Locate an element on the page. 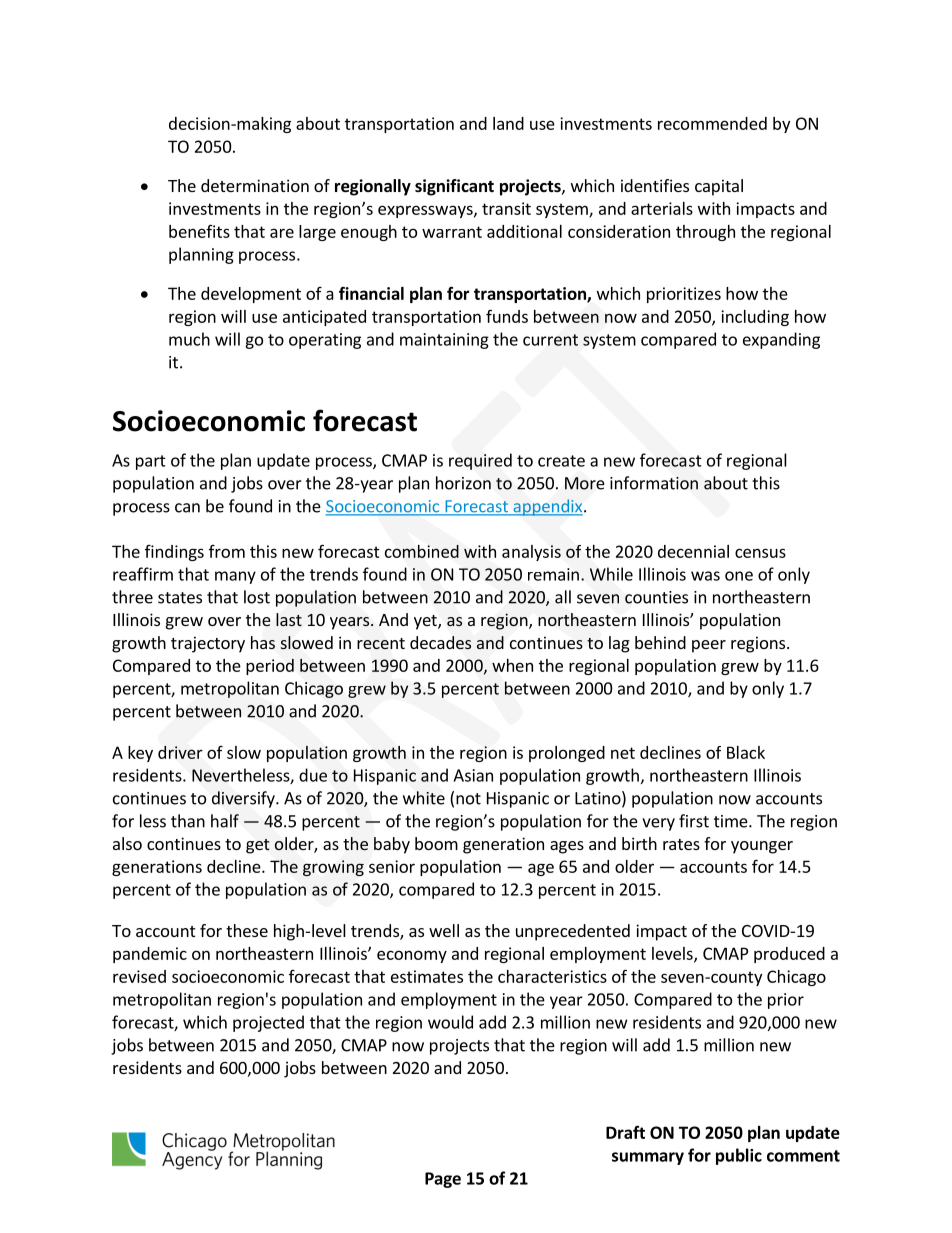  peer is located at coordinates (709, 646).
